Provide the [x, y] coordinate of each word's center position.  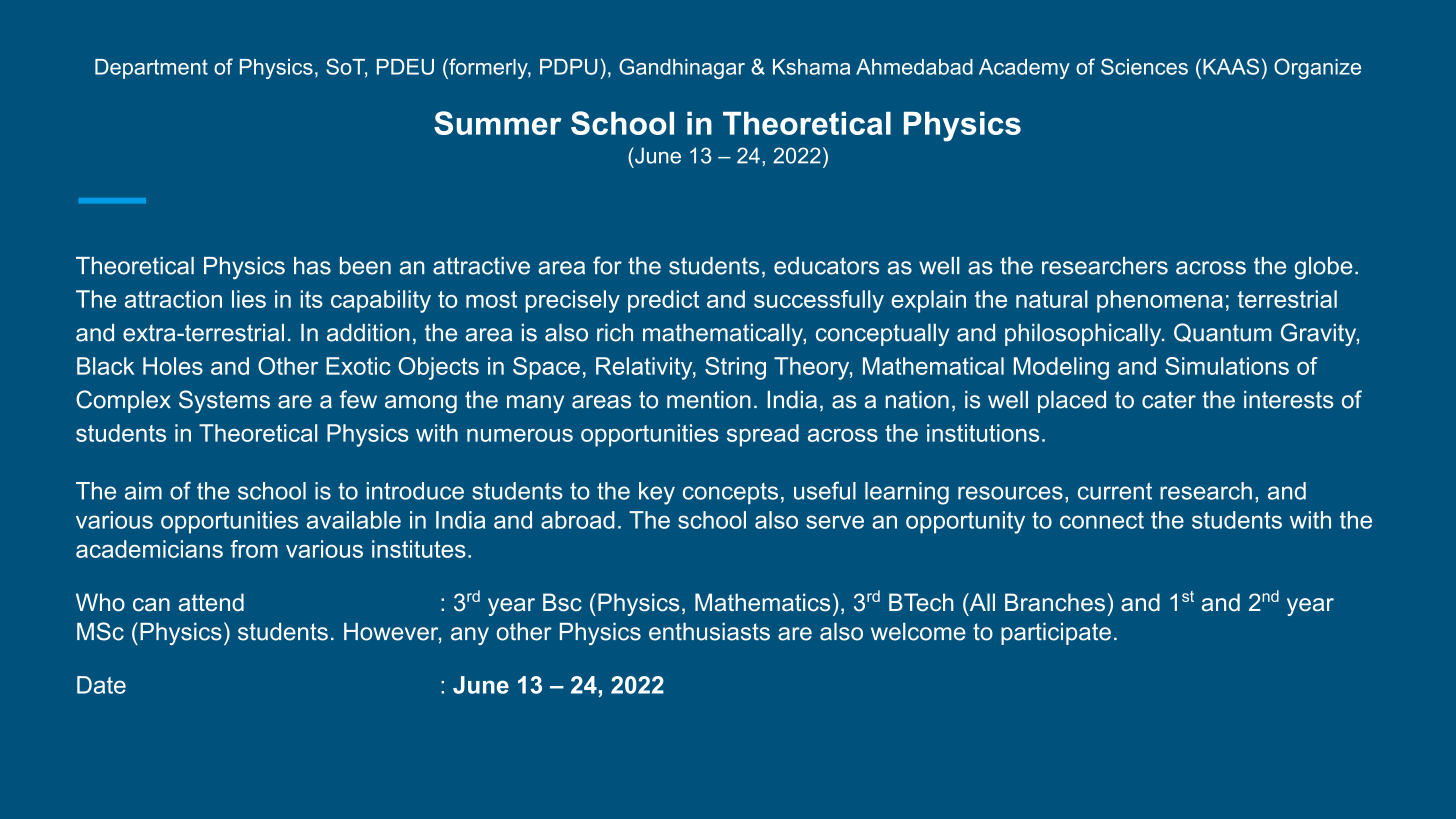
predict [663, 301]
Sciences [1144, 66]
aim [143, 491]
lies [249, 299]
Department [151, 69]
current [1115, 491]
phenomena [1160, 301]
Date [101, 685]
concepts [730, 493]
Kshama [811, 67]
